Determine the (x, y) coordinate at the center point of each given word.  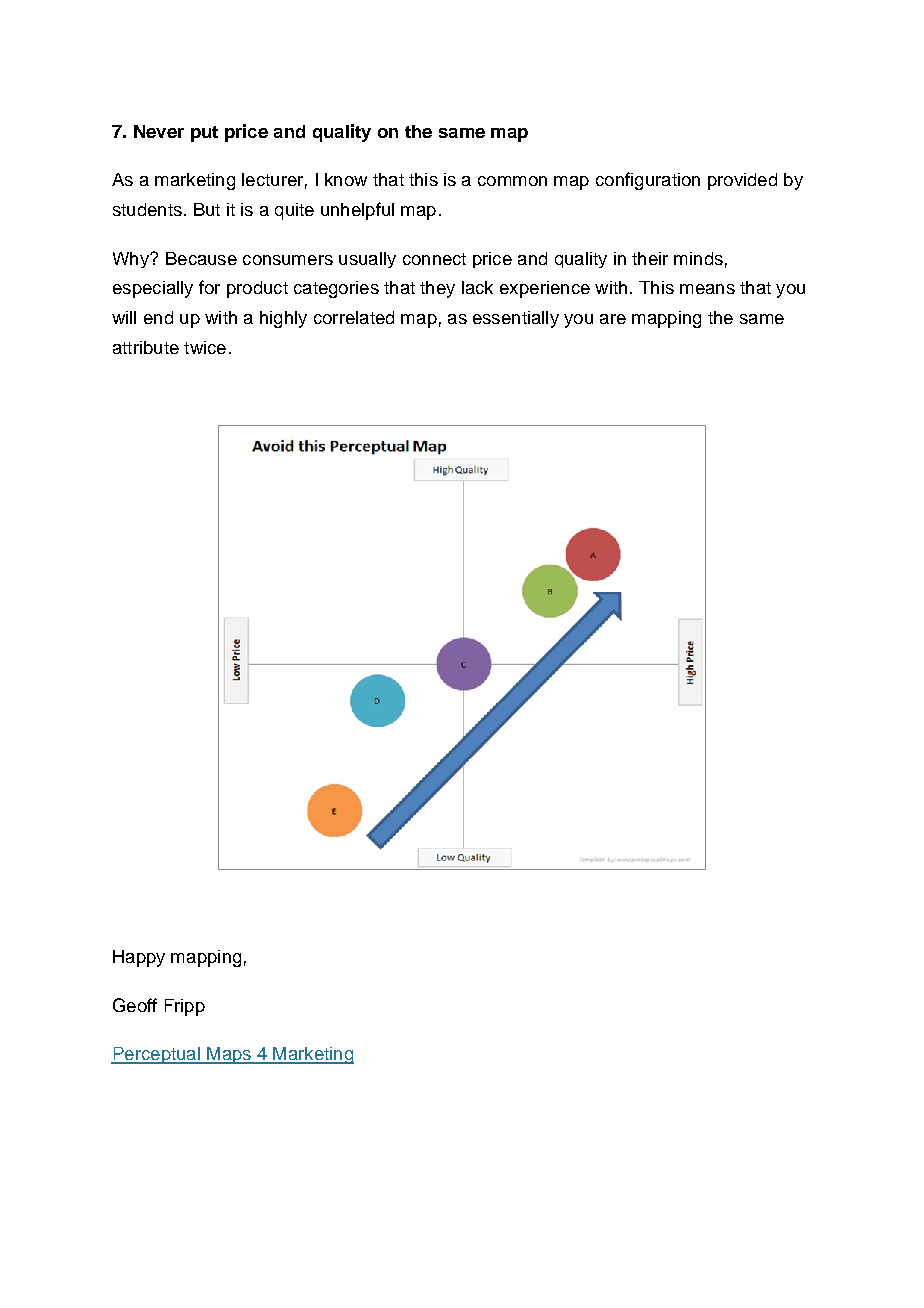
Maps (229, 1055)
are (613, 319)
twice (205, 347)
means (707, 289)
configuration (648, 181)
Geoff (135, 1005)
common (512, 181)
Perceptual (156, 1055)
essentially (516, 319)
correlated (354, 317)
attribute (146, 347)
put (204, 134)
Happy (139, 958)
